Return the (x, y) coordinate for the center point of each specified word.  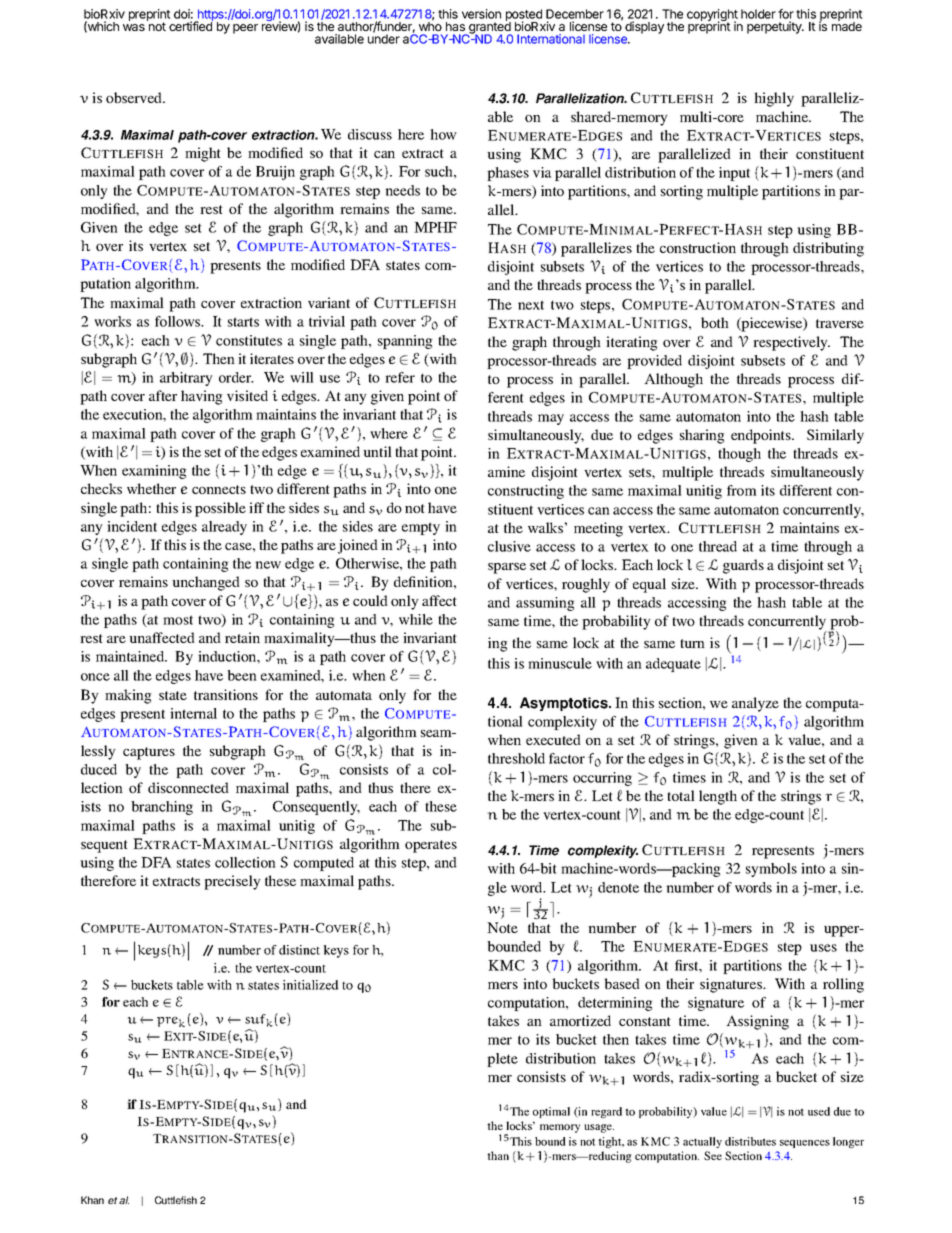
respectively (791, 343)
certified (191, 25)
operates (431, 846)
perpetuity (775, 27)
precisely (232, 882)
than (498, 1155)
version (481, 14)
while (416, 619)
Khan (92, 1200)
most (178, 620)
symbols (771, 870)
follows (179, 321)
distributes (750, 1141)
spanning (405, 342)
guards (743, 566)
